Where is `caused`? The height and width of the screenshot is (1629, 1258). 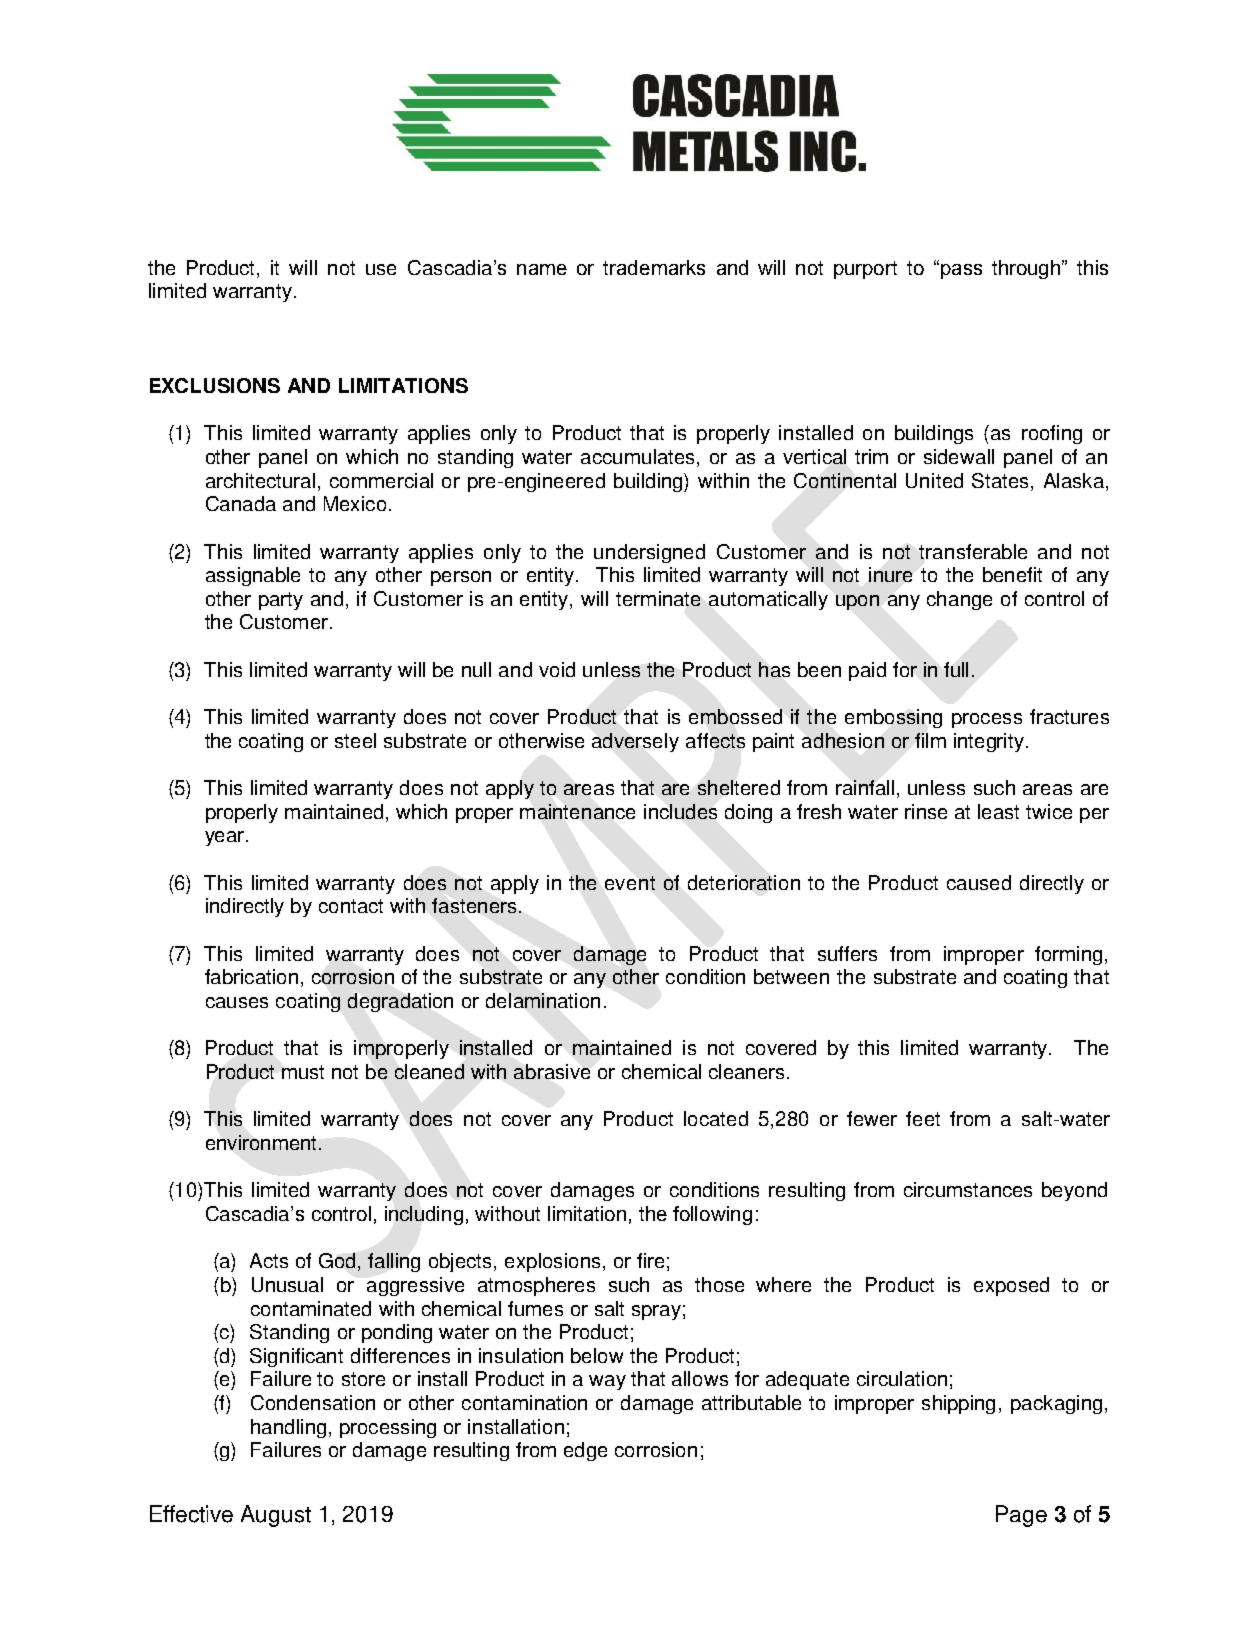 caused is located at coordinates (979, 882).
